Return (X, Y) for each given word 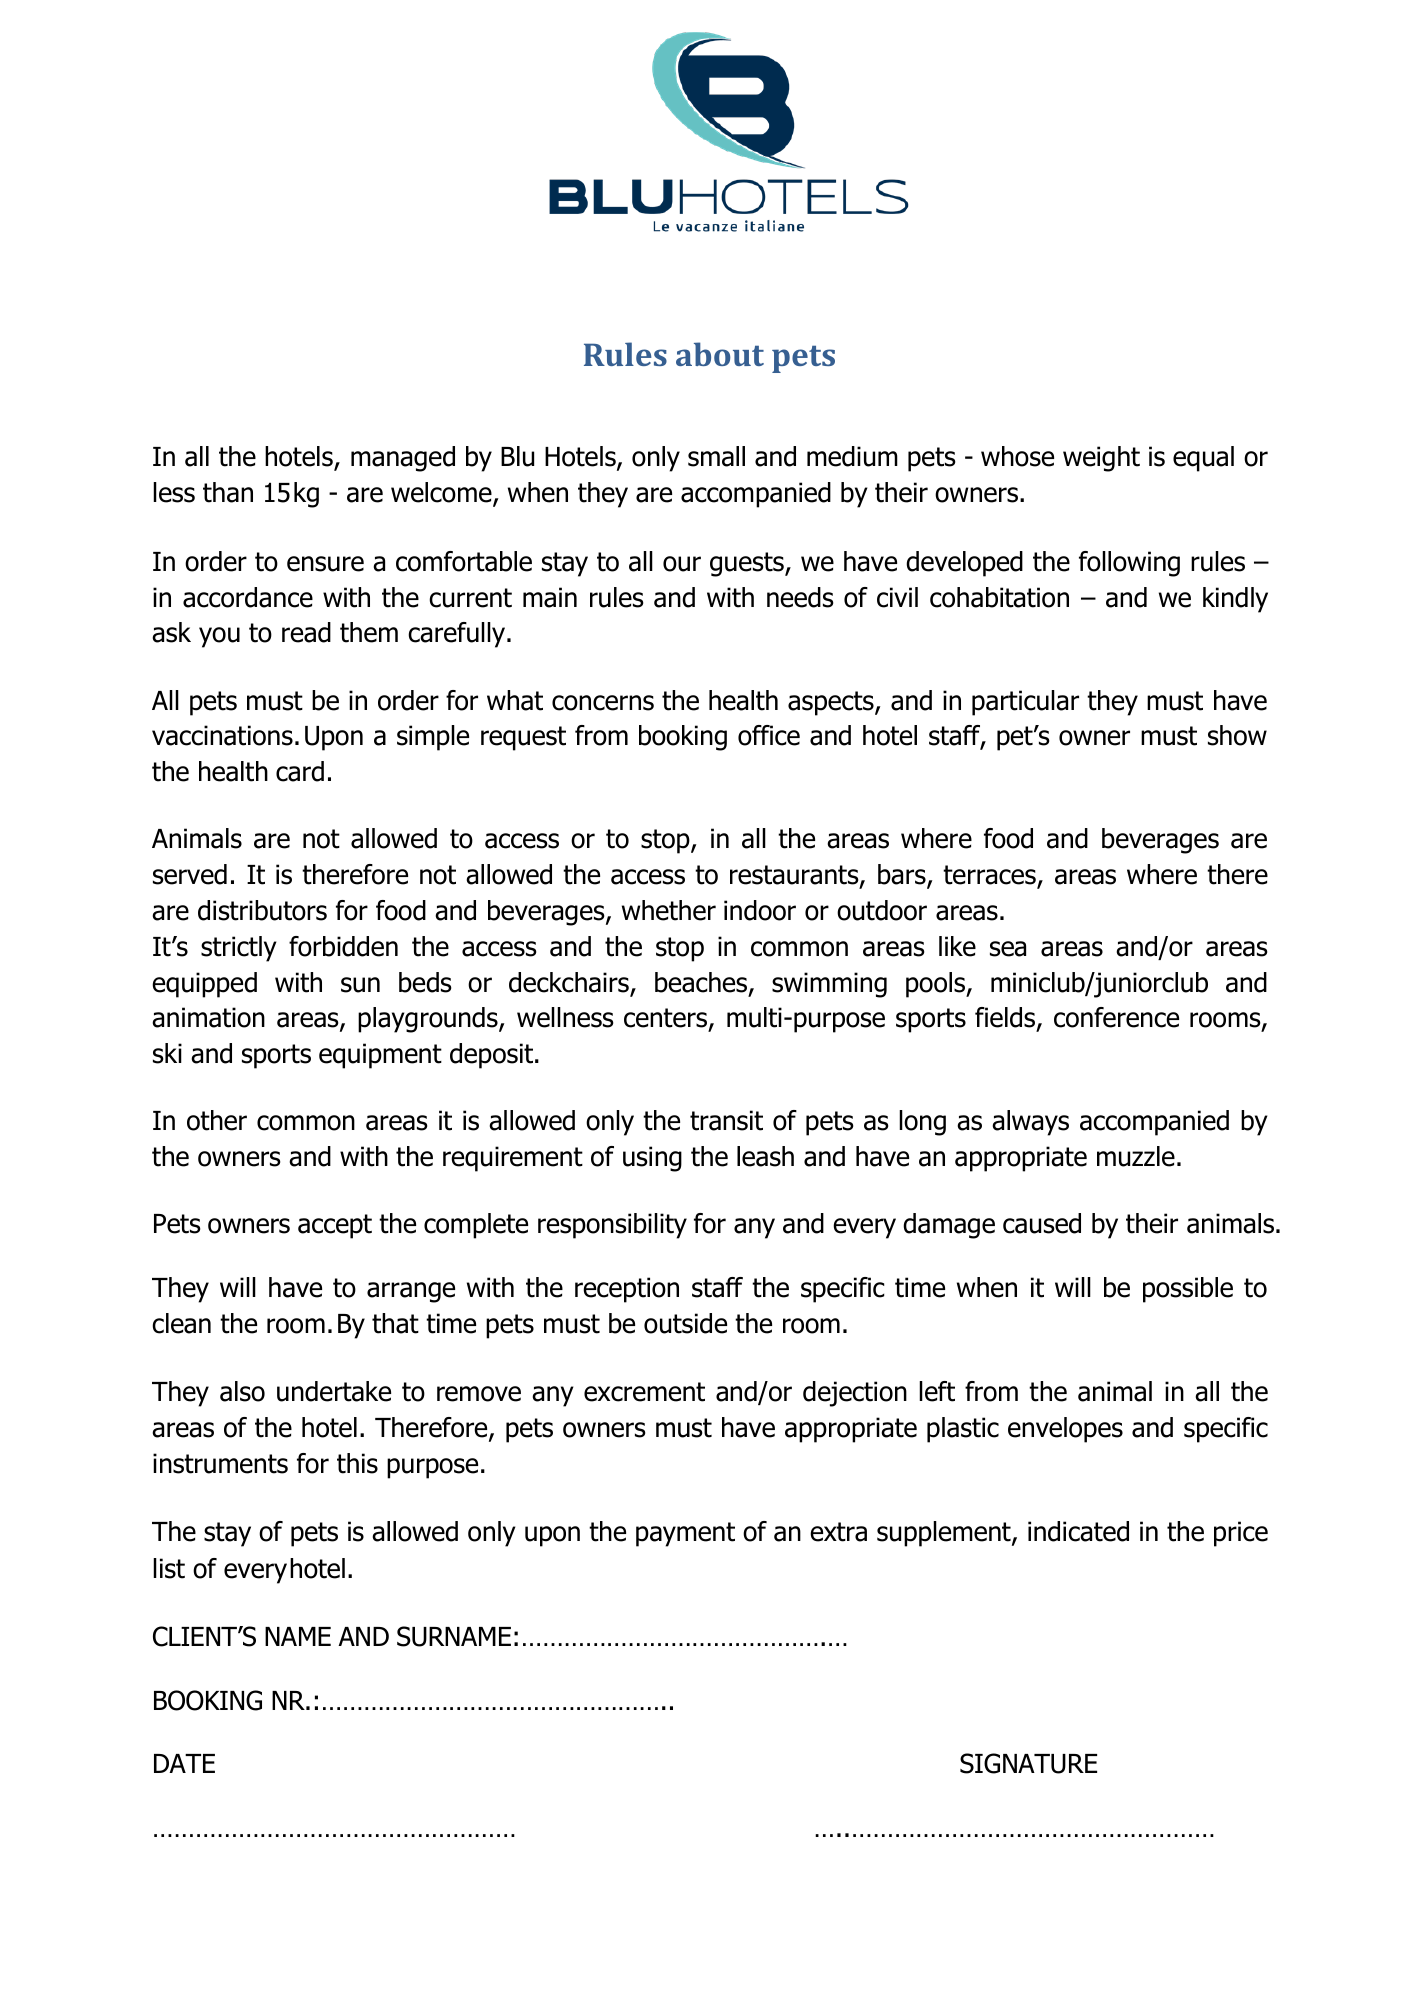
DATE (184, 1763)
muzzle (1136, 1156)
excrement (644, 1392)
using (652, 1159)
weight (1101, 459)
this (357, 1463)
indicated (1078, 1531)
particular (1025, 703)
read (306, 632)
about (720, 354)
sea (1008, 949)
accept (335, 1226)
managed (403, 459)
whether (669, 910)
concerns (603, 703)
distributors (262, 910)
